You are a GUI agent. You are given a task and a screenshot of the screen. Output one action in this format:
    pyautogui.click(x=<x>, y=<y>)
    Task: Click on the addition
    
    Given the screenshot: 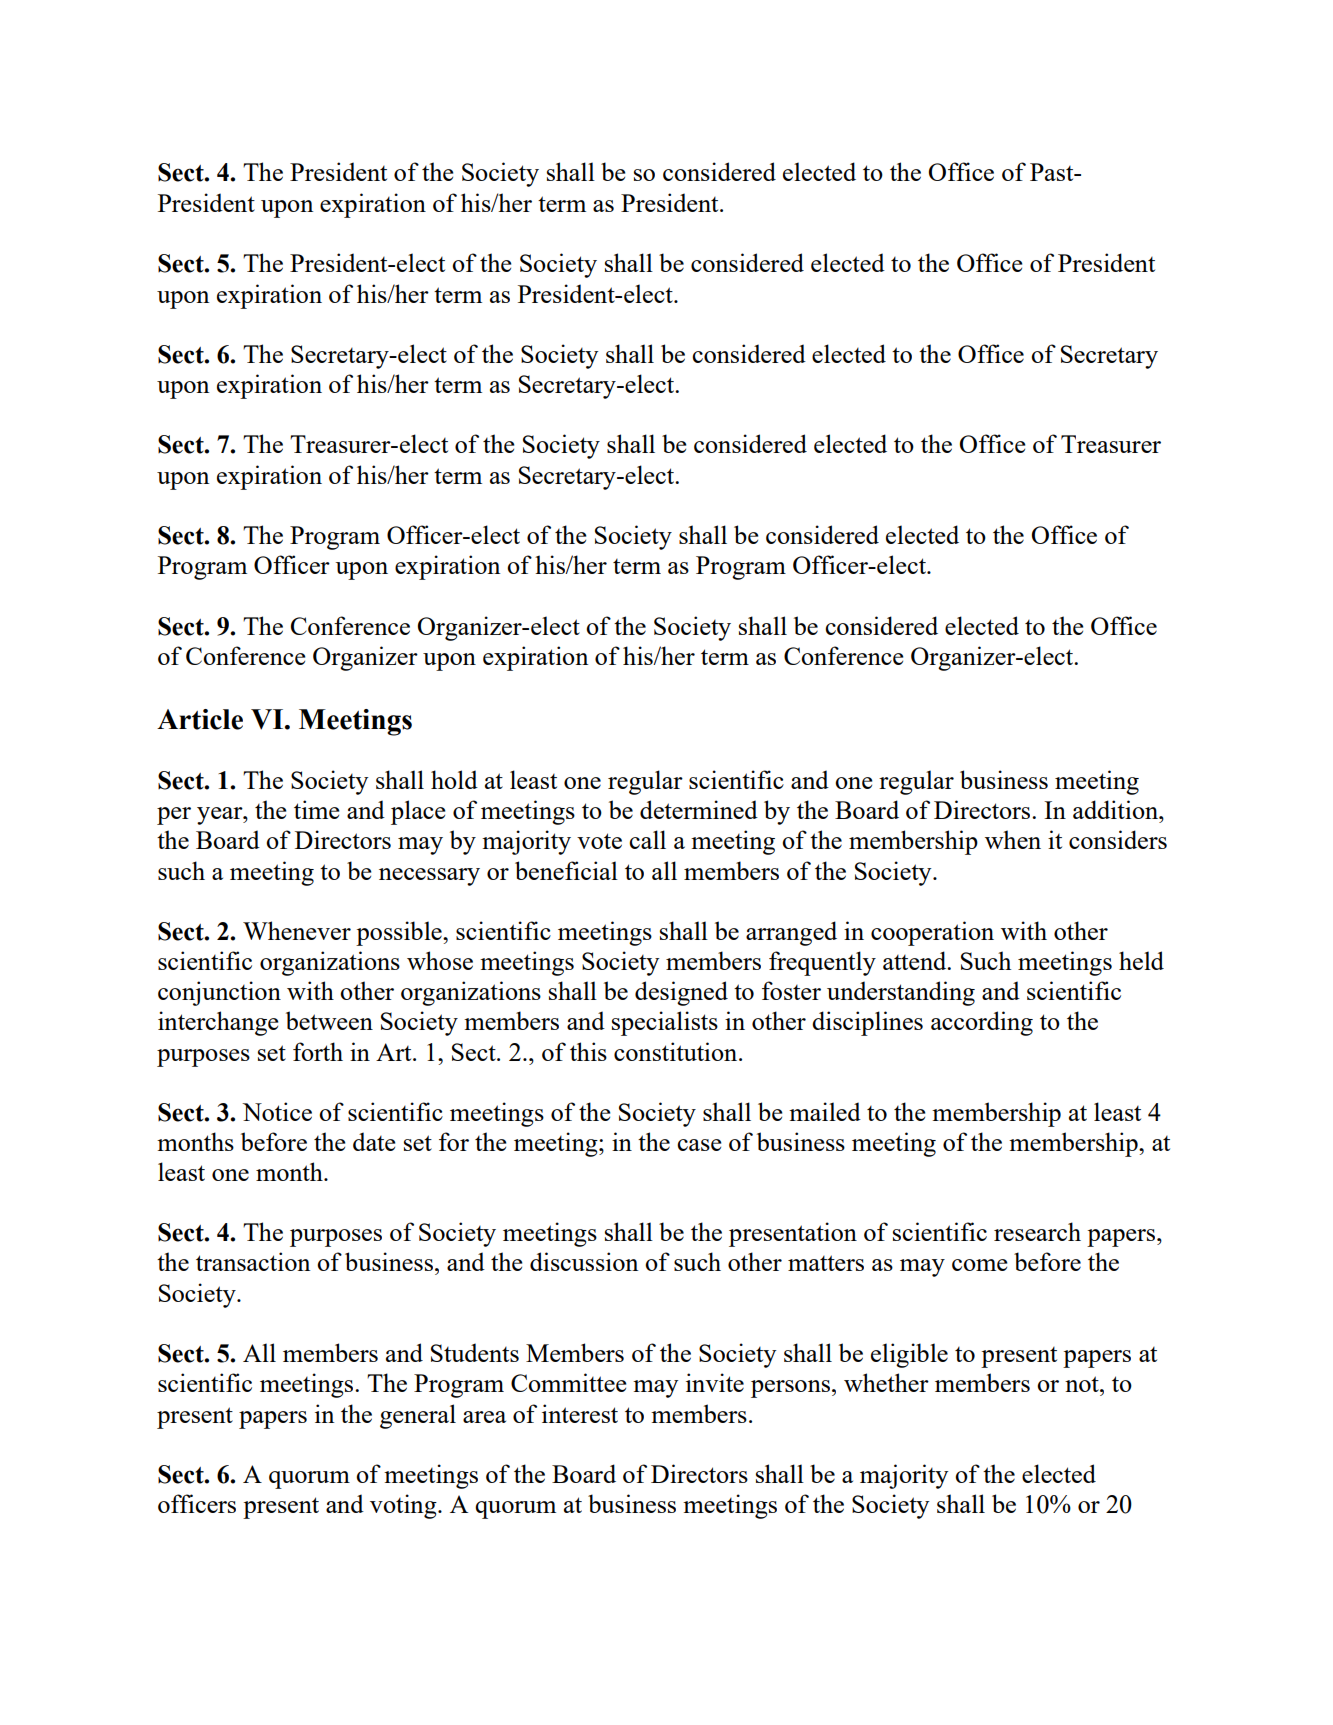 What is the action you would take?
    pyautogui.click(x=1117, y=809)
